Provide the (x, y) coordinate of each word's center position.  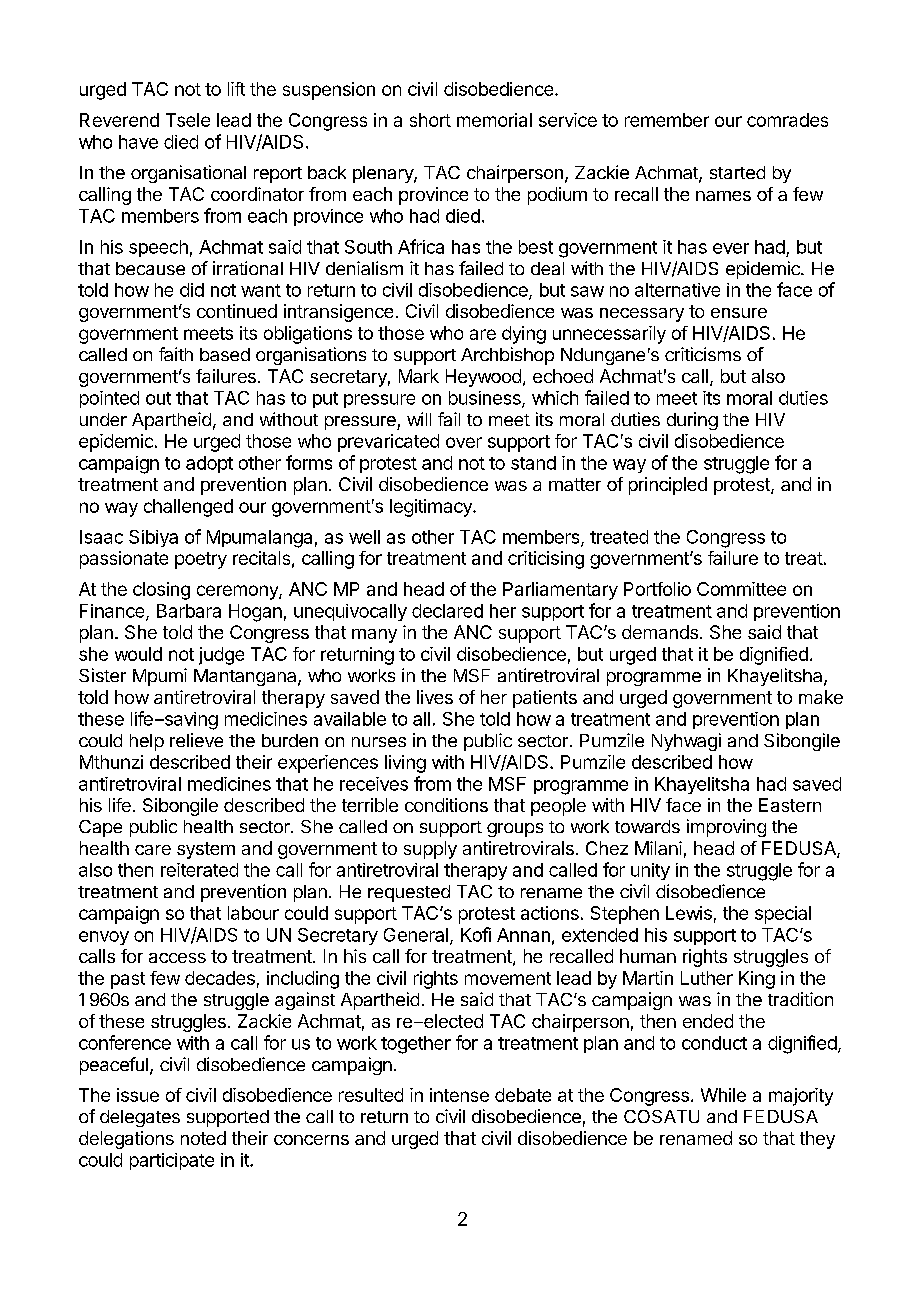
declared (447, 611)
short (430, 120)
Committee (741, 589)
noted (203, 1138)
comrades (787, 120)
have (138, 142)
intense (459, 1095)
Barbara (189, 611)
